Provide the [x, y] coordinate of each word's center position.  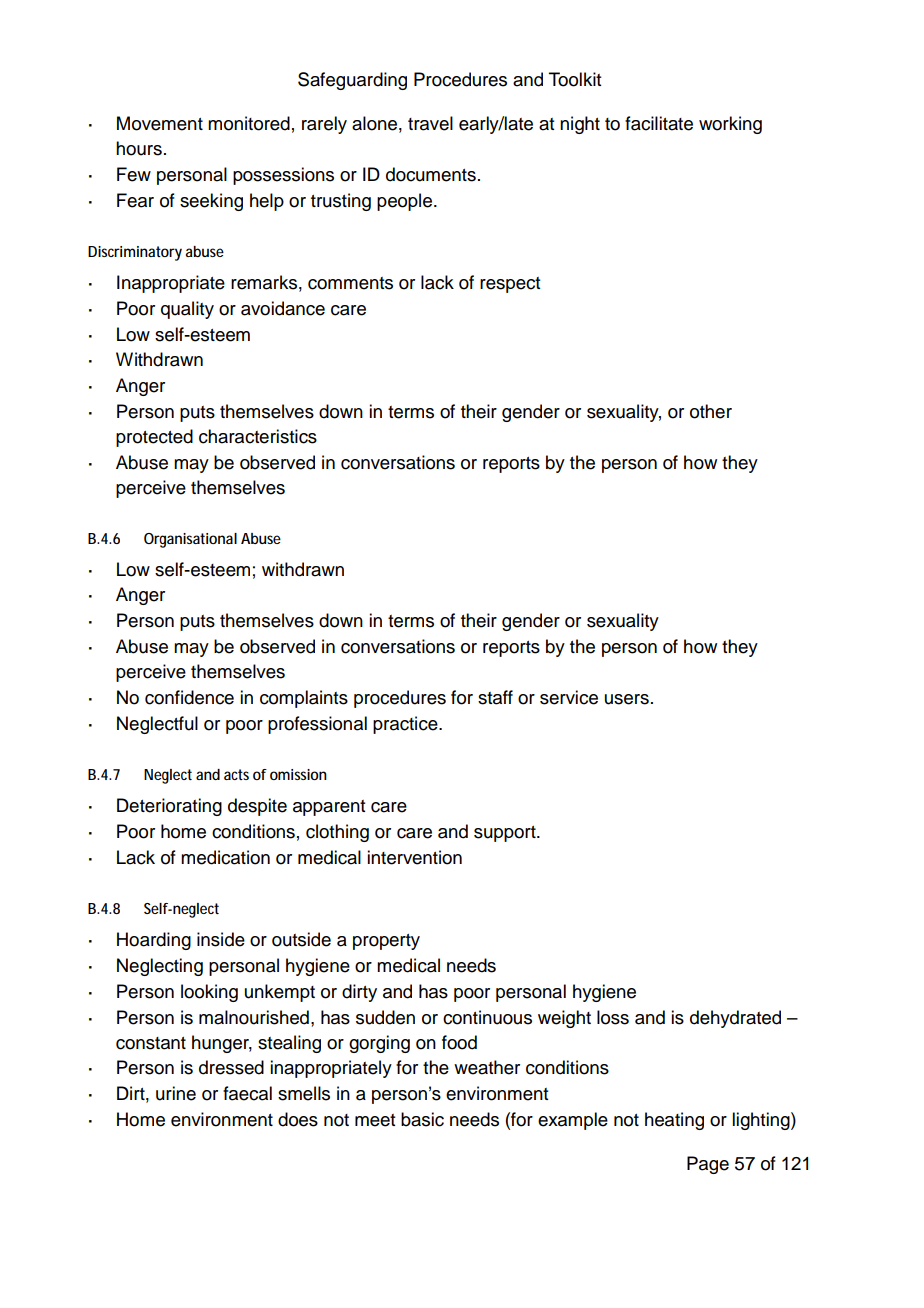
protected [154, 438]
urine [176, 1093]
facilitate [659, 123]
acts [236, 774]
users [627, 699]
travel [430, 123]
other [711, 411]
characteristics [258, 436]
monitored [249, 123]
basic [422, 1119]
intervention [414, 857]
